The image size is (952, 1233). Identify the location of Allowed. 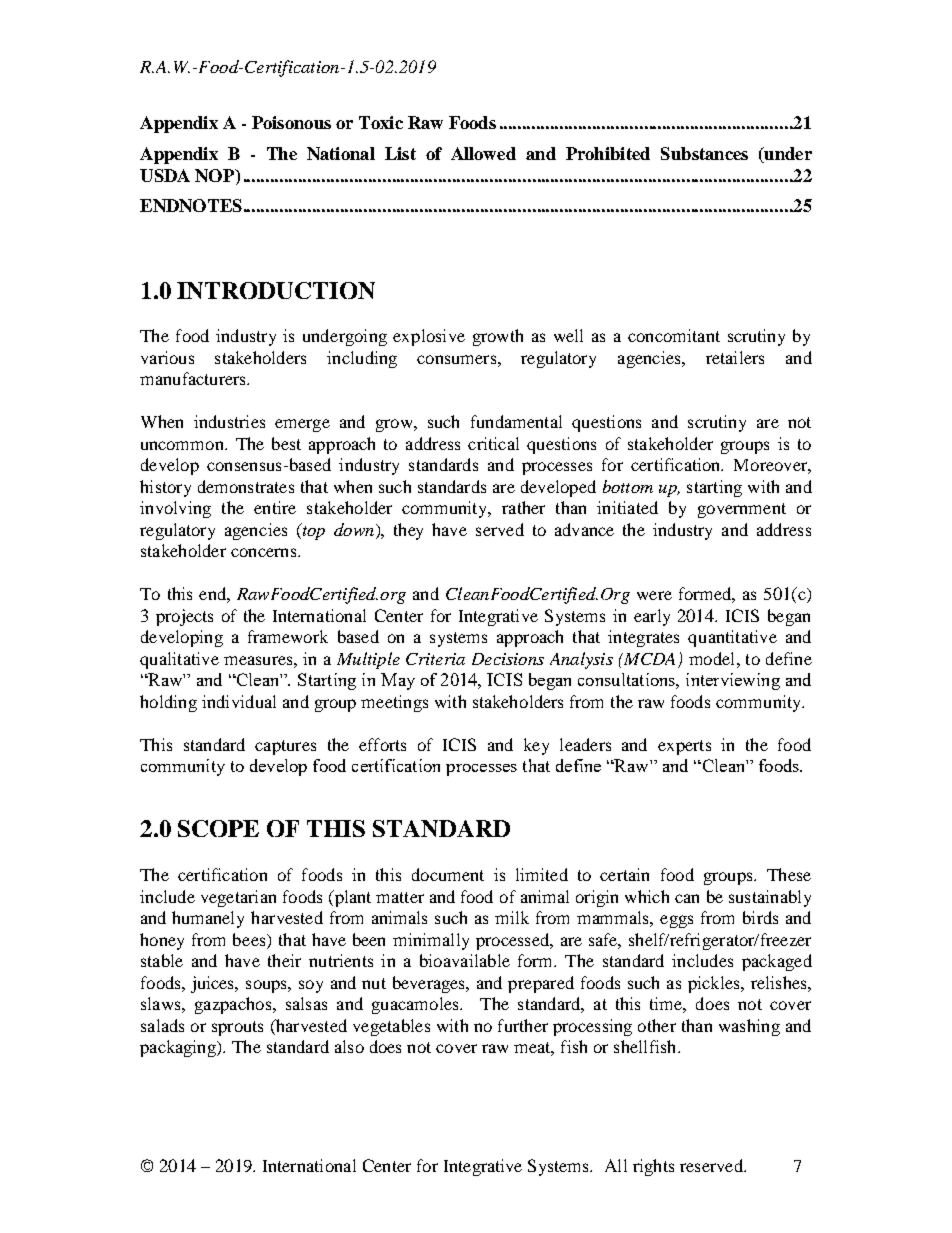
(483, 153).
